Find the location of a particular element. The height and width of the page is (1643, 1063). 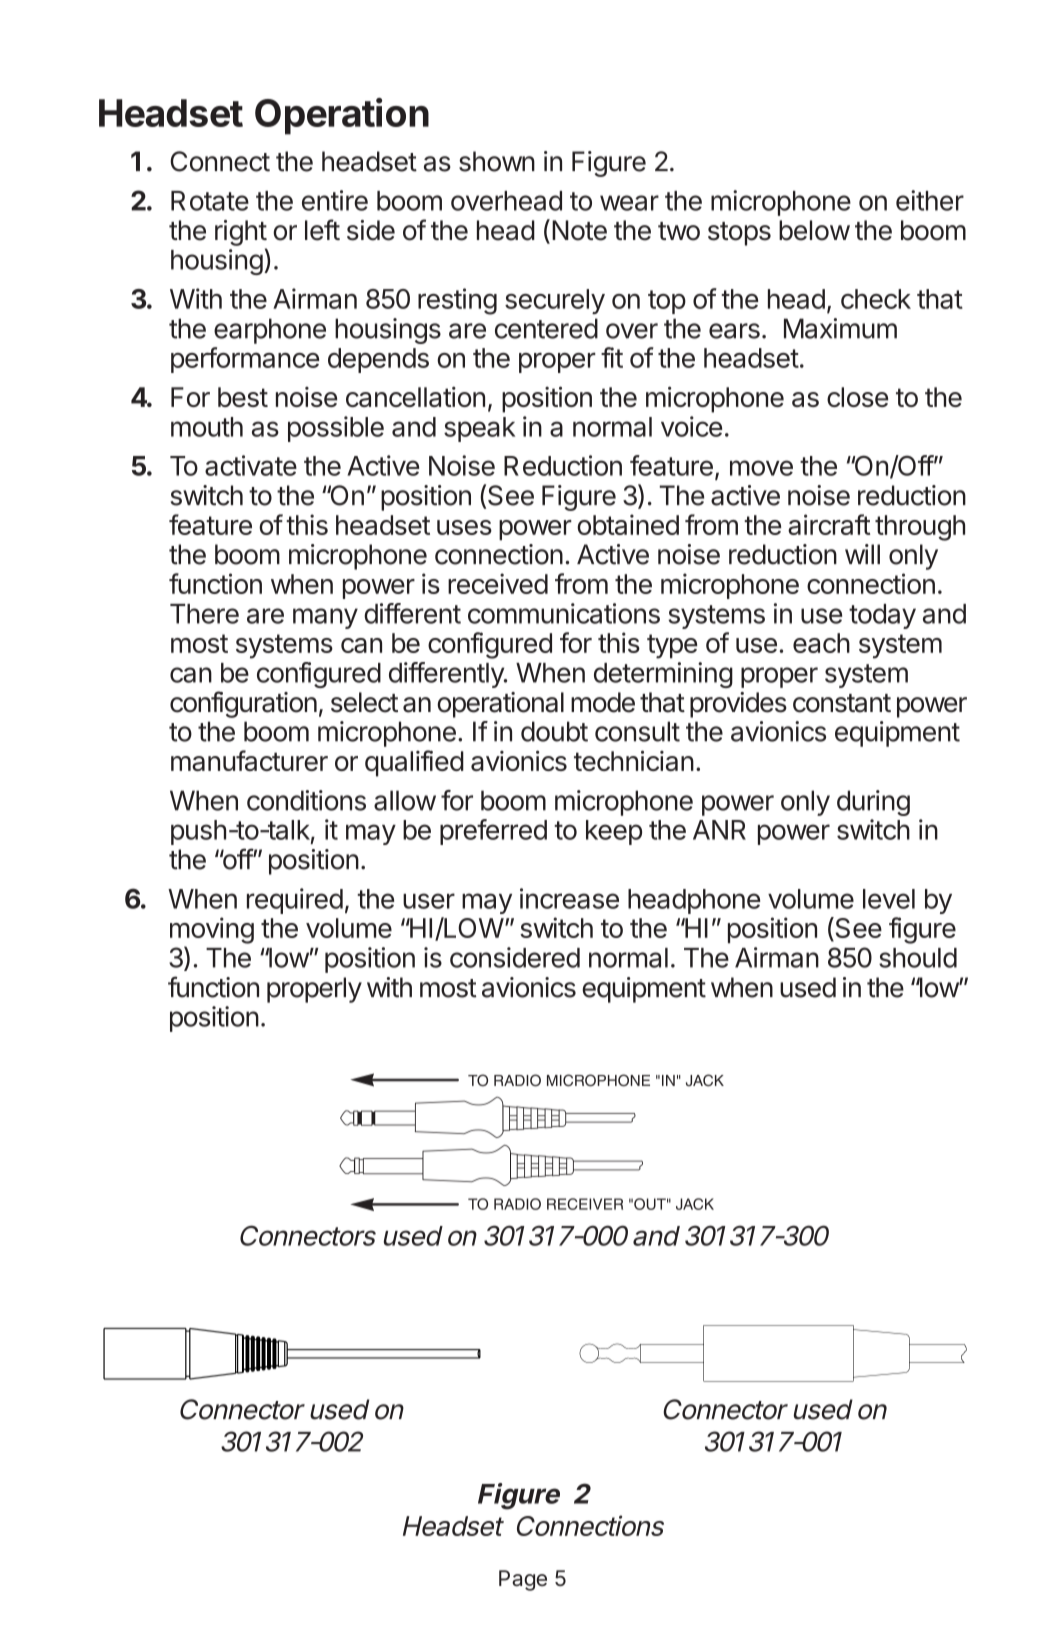

moving is located at coordinates (212, 930).
